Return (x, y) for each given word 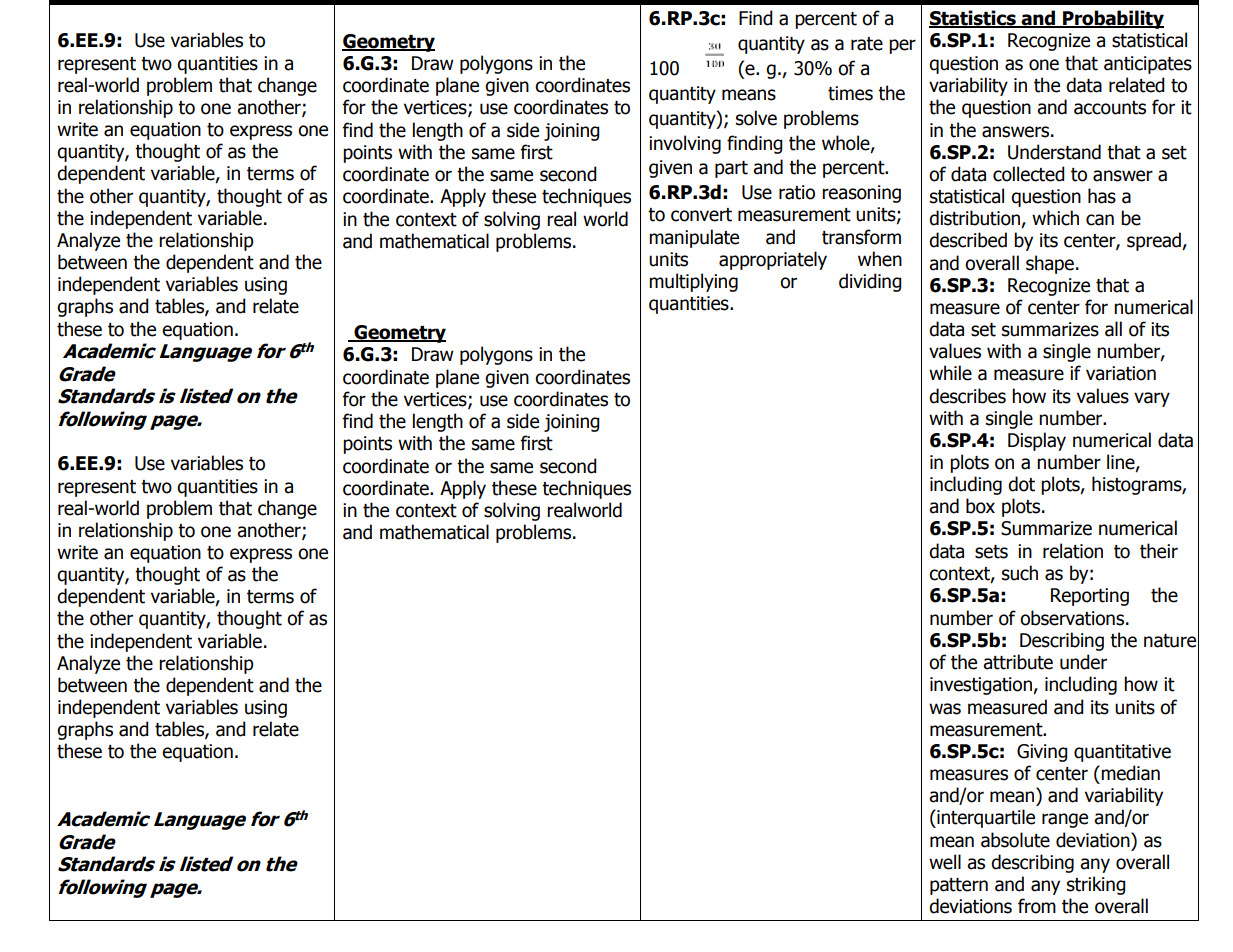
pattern (959, 886)
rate (867, 44)
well (945, 862)
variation (1121, 373)
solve (756, 118)
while (950, 373)
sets (991, 552)
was (945, 709)
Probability (1112, 19)
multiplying (693, 282)
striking (1096, 885)
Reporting (1090, 597)
